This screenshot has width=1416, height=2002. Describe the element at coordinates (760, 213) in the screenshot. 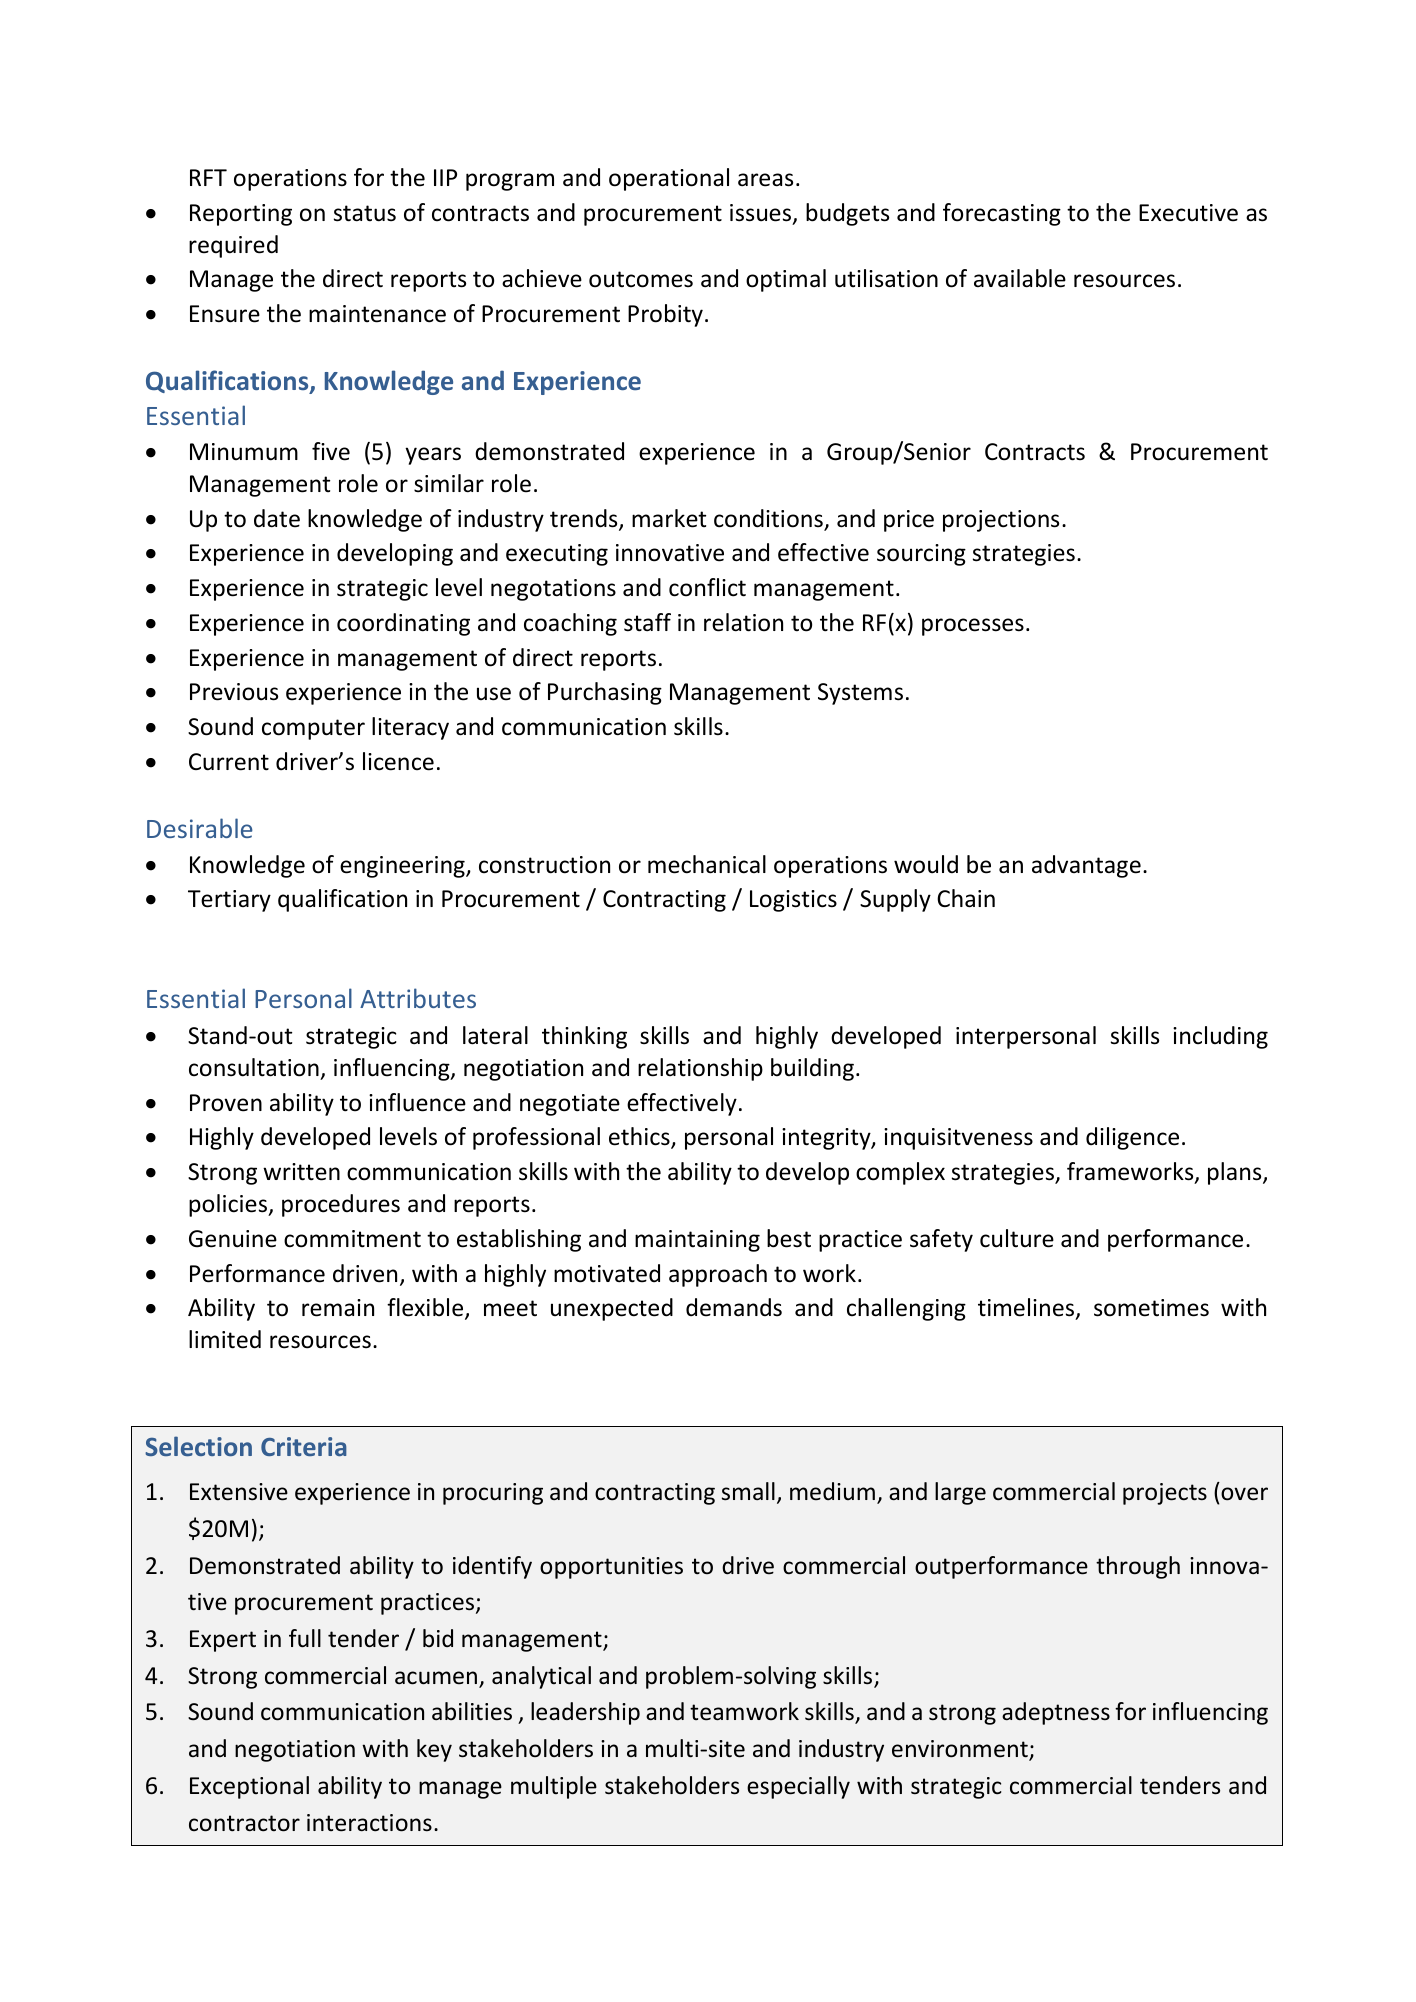

I see `issues` at that location.
